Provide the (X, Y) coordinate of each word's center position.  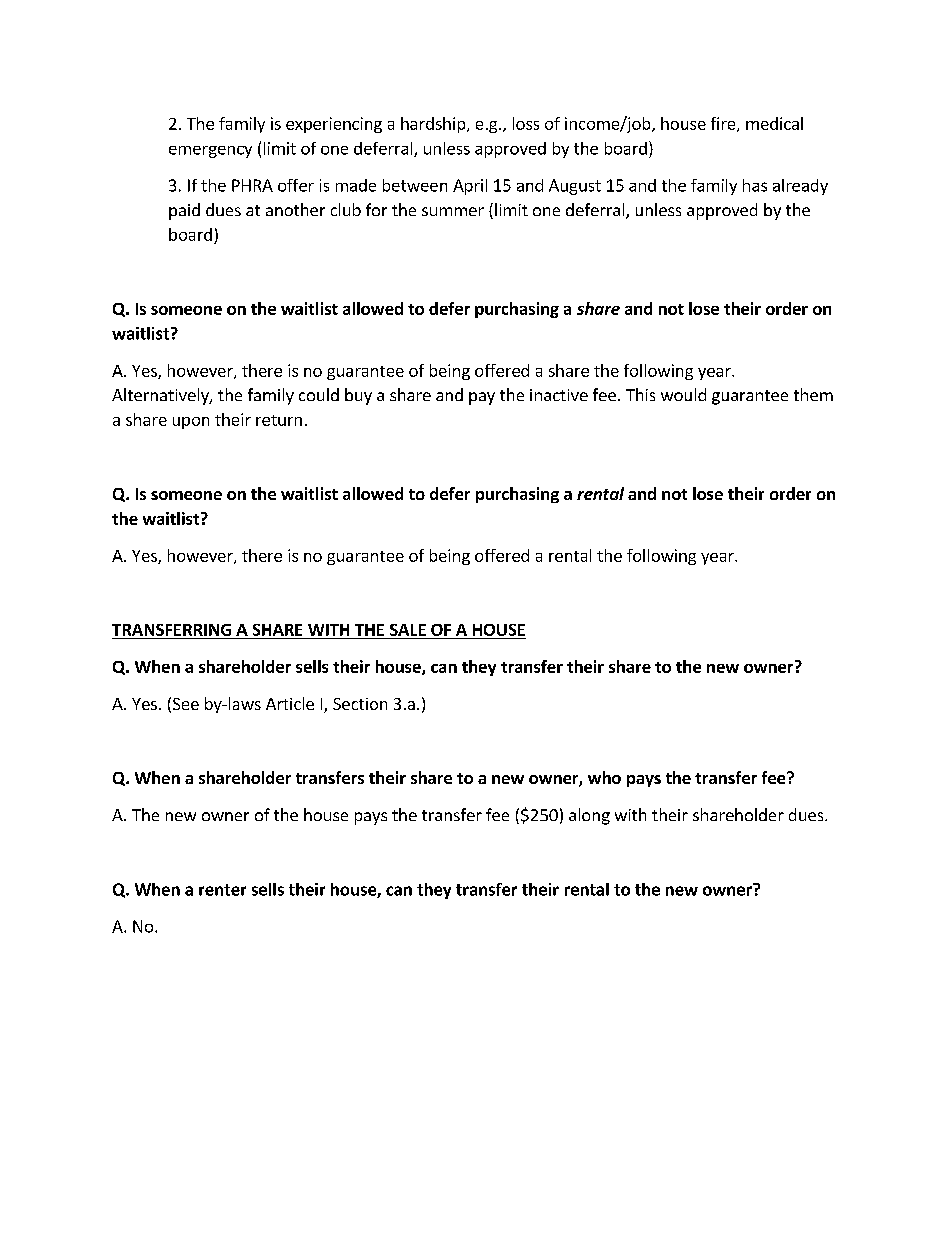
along (589, 816)
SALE (407, 631)
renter (222, 890)
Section (360, 704)
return (279, 420)
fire (724, 124)
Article (290, 703)
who (604, 777)
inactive (559, 395)
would (683, 394)
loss (526, 123)
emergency (210, 152)
